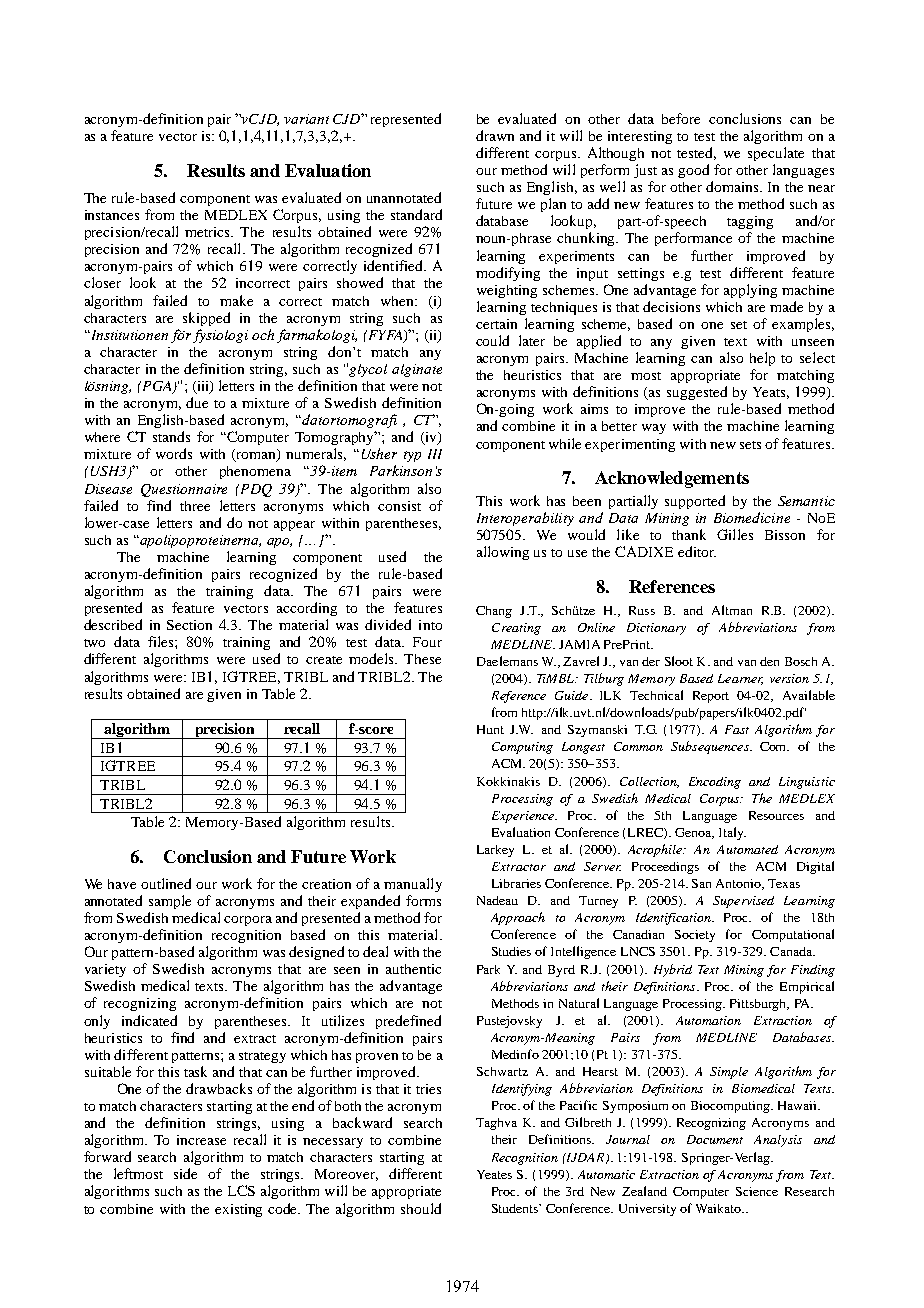 Image resolution: width=924 pixels, height=1308 pixels. I want to click on speculate, so click(776, 154).
